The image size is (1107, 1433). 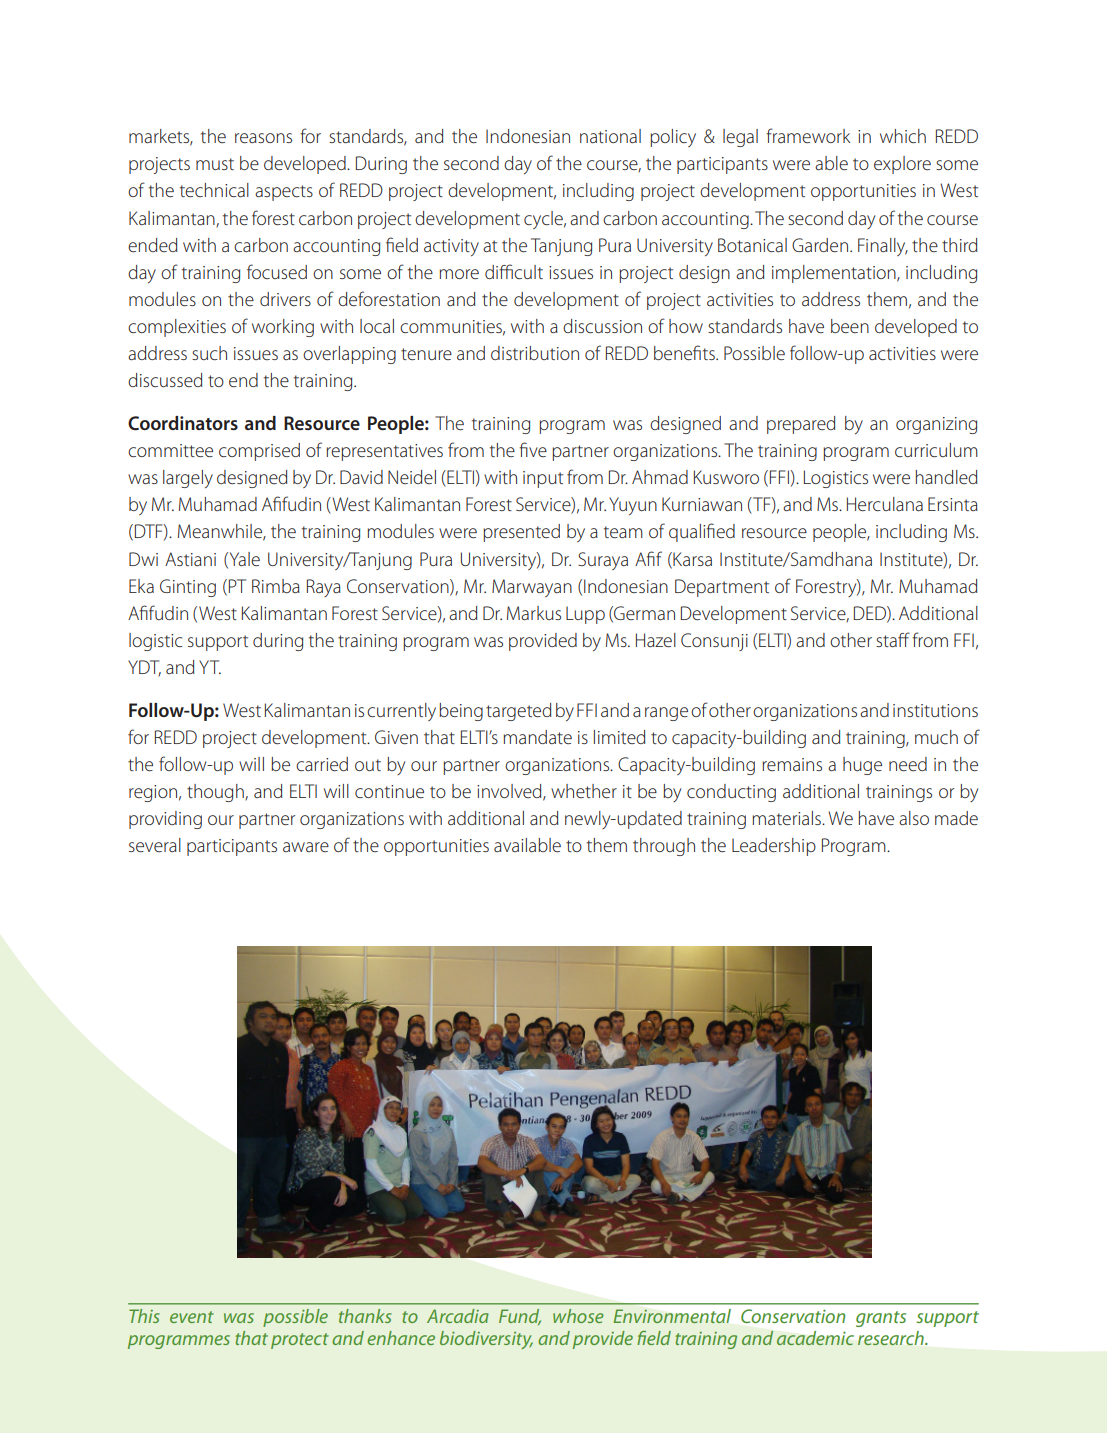 What do you see at coordinates (537, 737) in the screenshot?
I see `mandate` at bounding box center [537, 737].
